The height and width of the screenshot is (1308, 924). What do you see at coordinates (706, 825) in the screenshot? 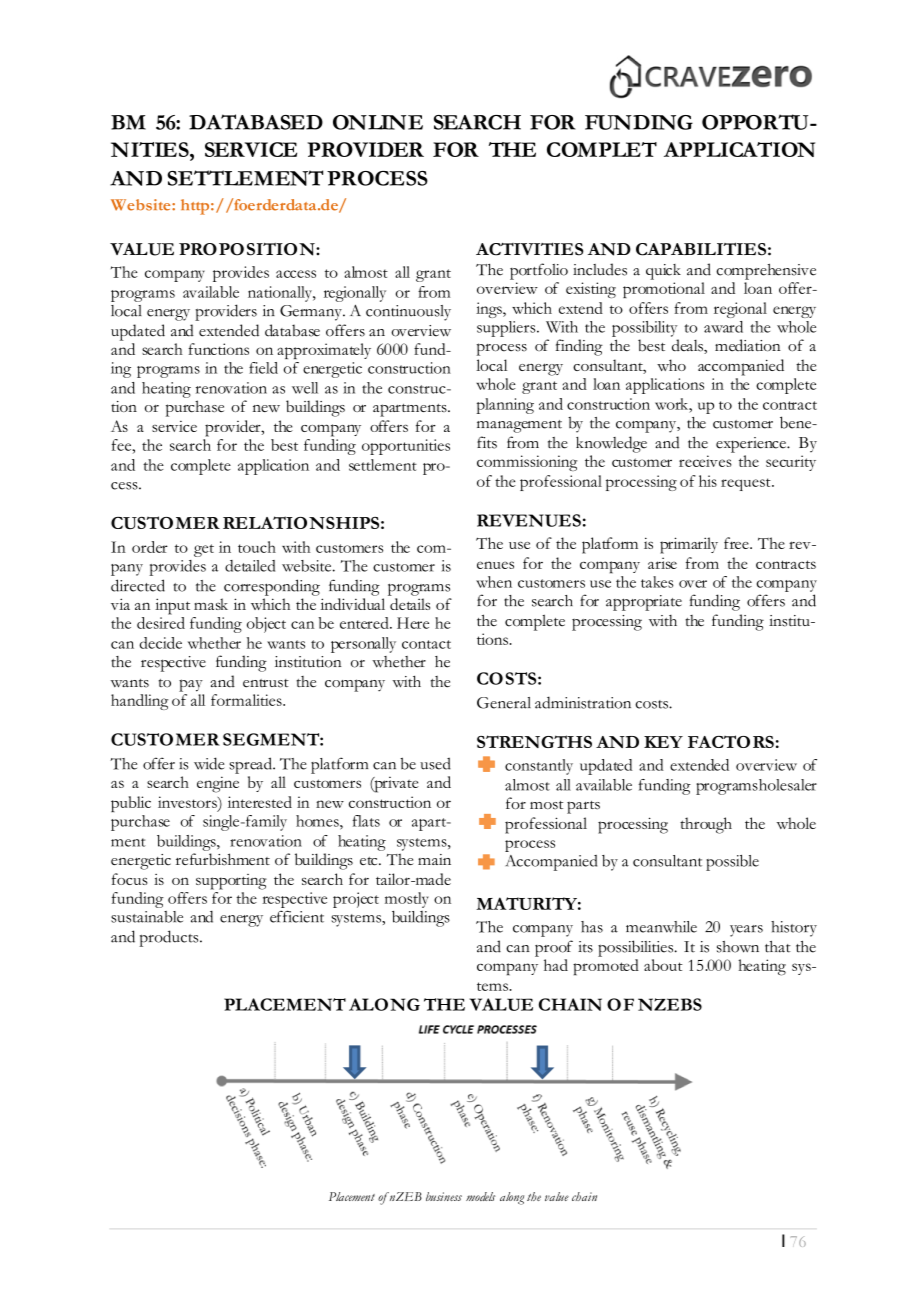
I see `through` at bounding box center [706, 825].
